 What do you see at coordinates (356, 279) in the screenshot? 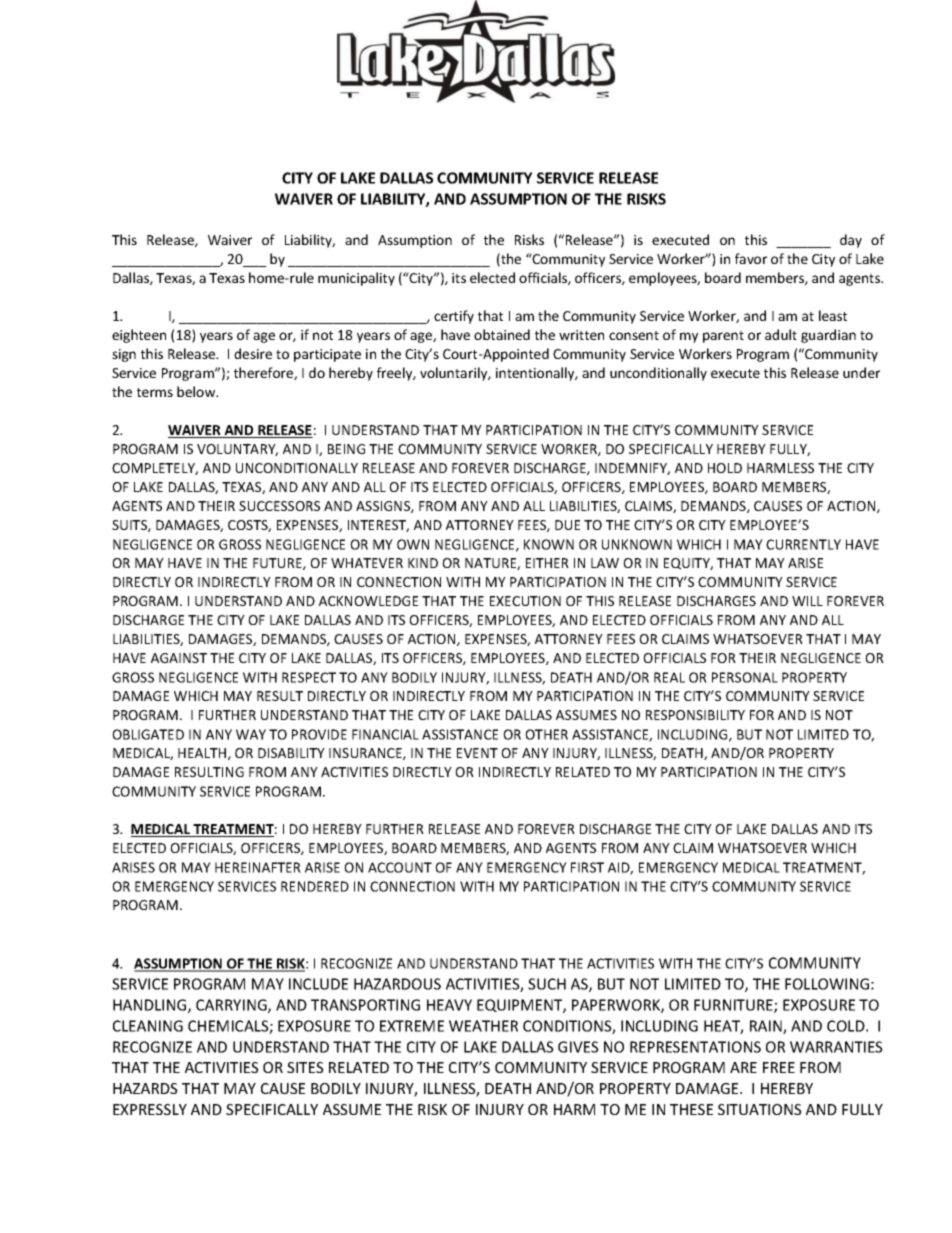
I see `municipality` at bounding box center [356, 279].
